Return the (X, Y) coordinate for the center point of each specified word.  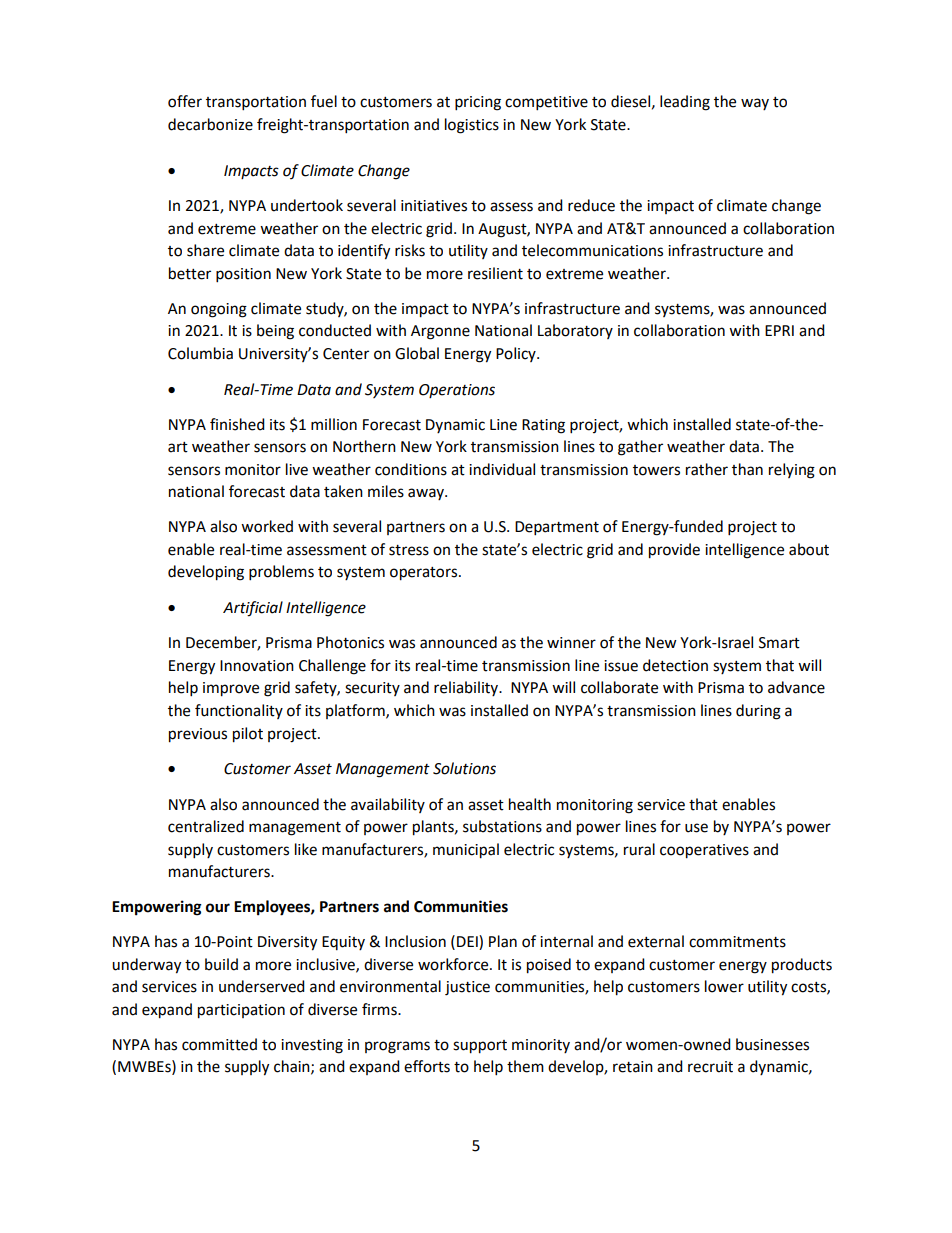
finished (237, 424)
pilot (248, 735)
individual (502, 469)
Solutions (464, 768)
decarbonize (210, 124)
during (758, 712)
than (747, 469)
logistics (472, 126)
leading (685, 103)
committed (219, 1044)
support (480, 1047)
